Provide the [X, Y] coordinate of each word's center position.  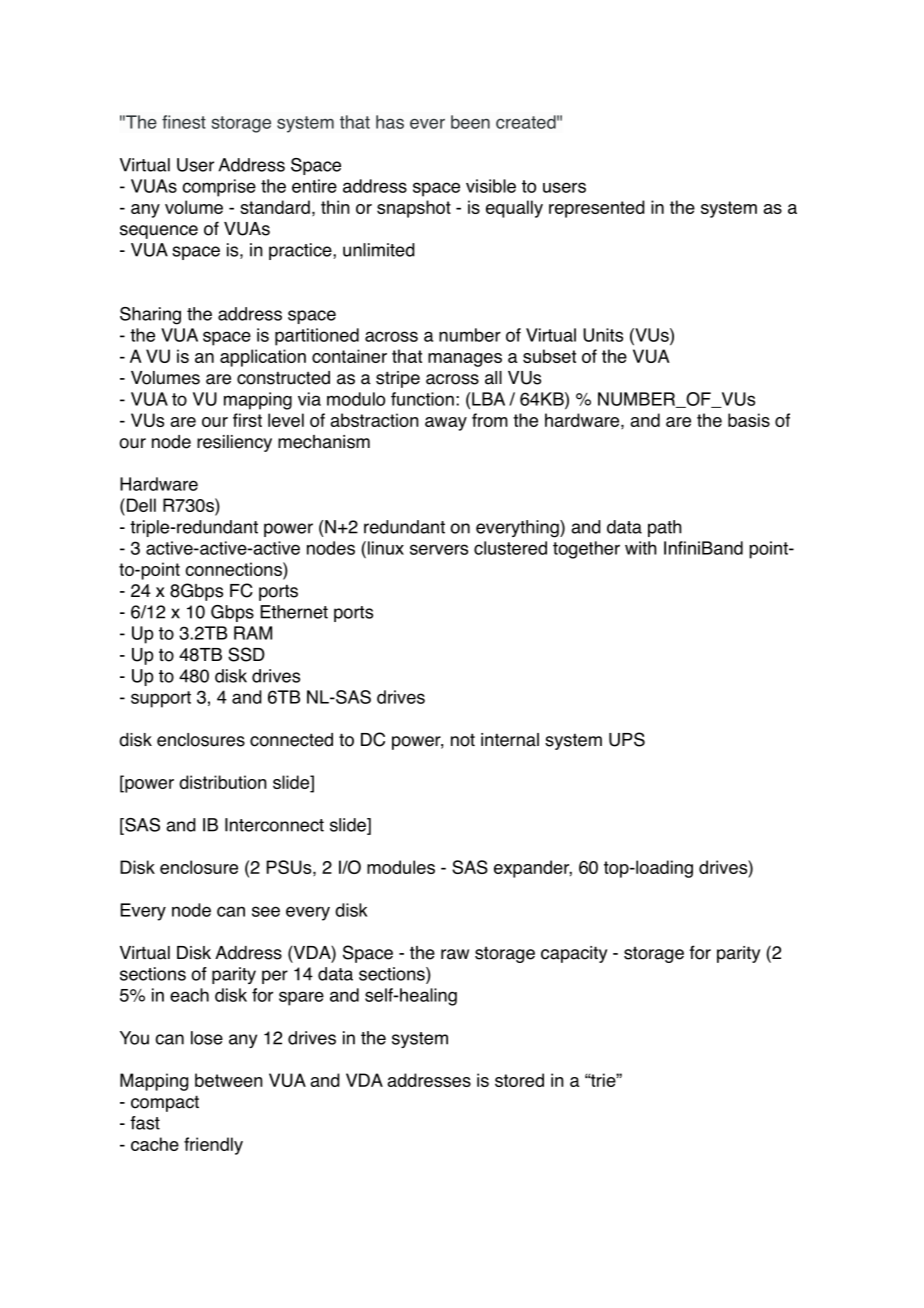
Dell [140, 505]
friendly [213, 1146]
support [161, 699]
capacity [574, 954]
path [665, 528]
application [263, 358]
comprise [219, 188]
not [463, 740]
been [470, 122]
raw [455, 954]
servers [439, 549]
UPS [627, 739]
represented [597, 209]
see [266, 911]
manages [465, 360]
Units [603, 335]
